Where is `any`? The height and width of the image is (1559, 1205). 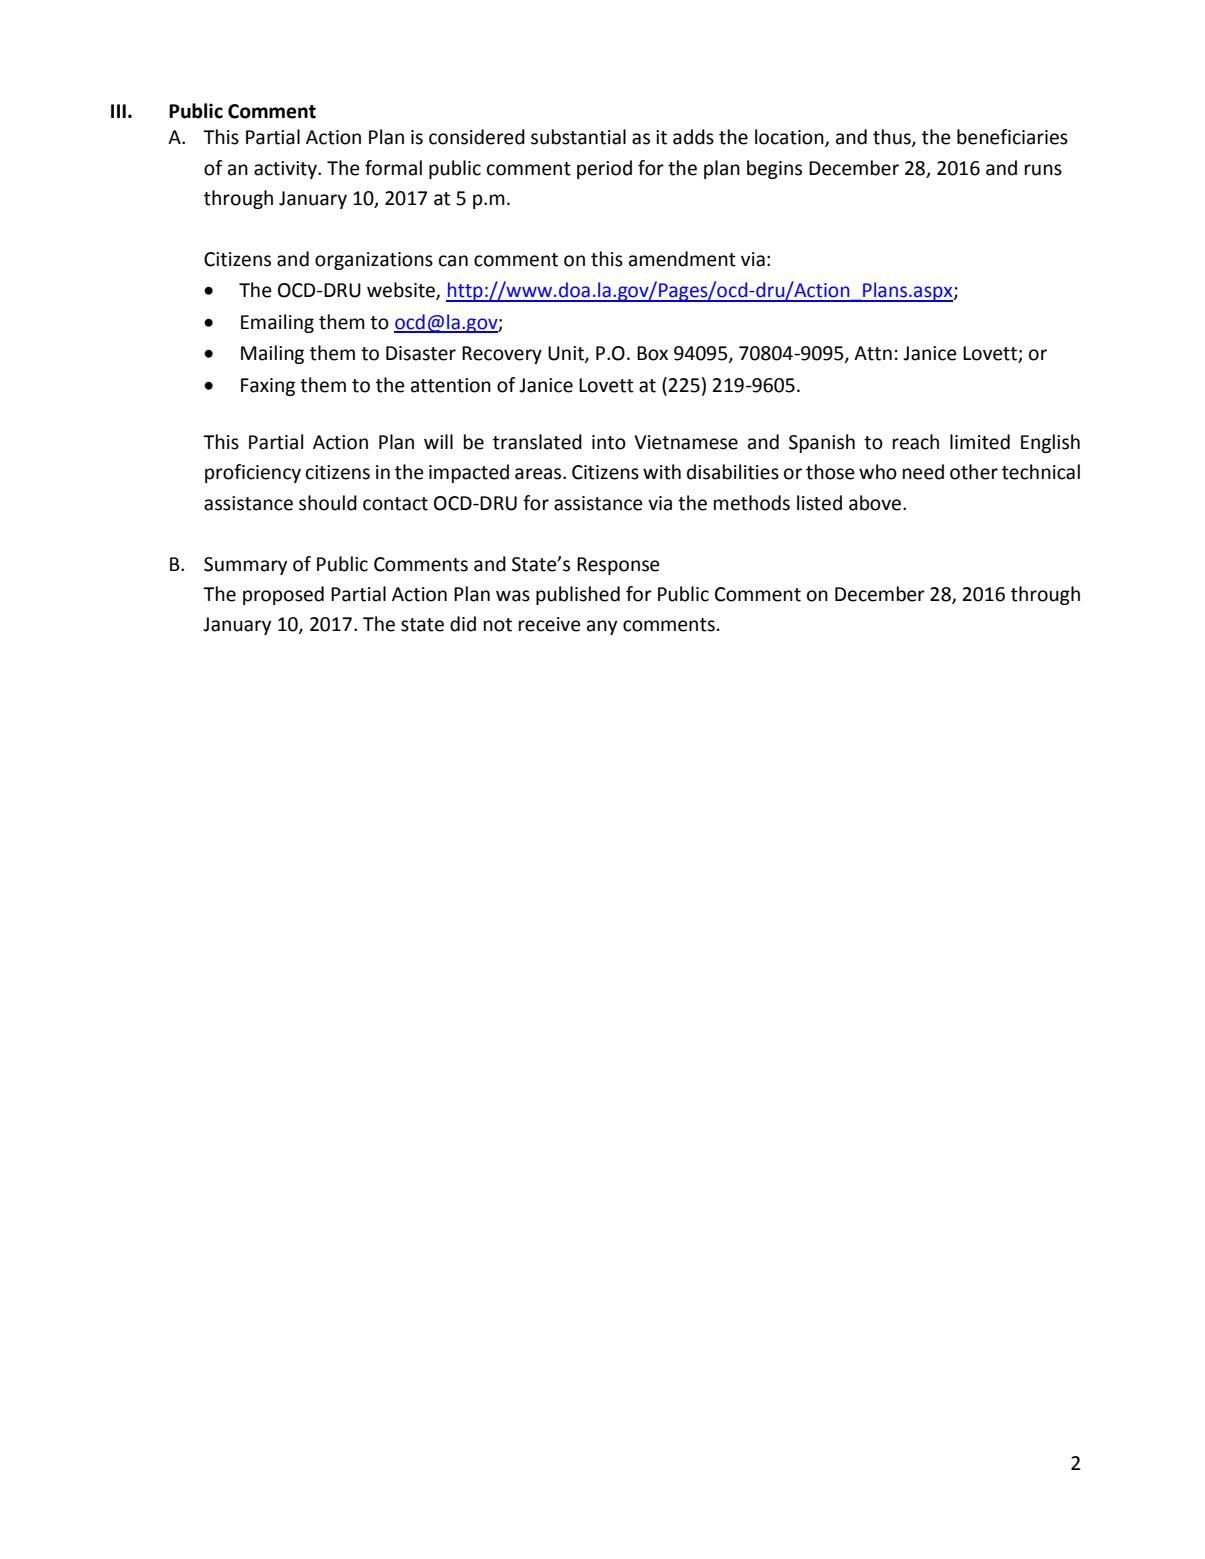
any is located at coordinates (602, 627).
